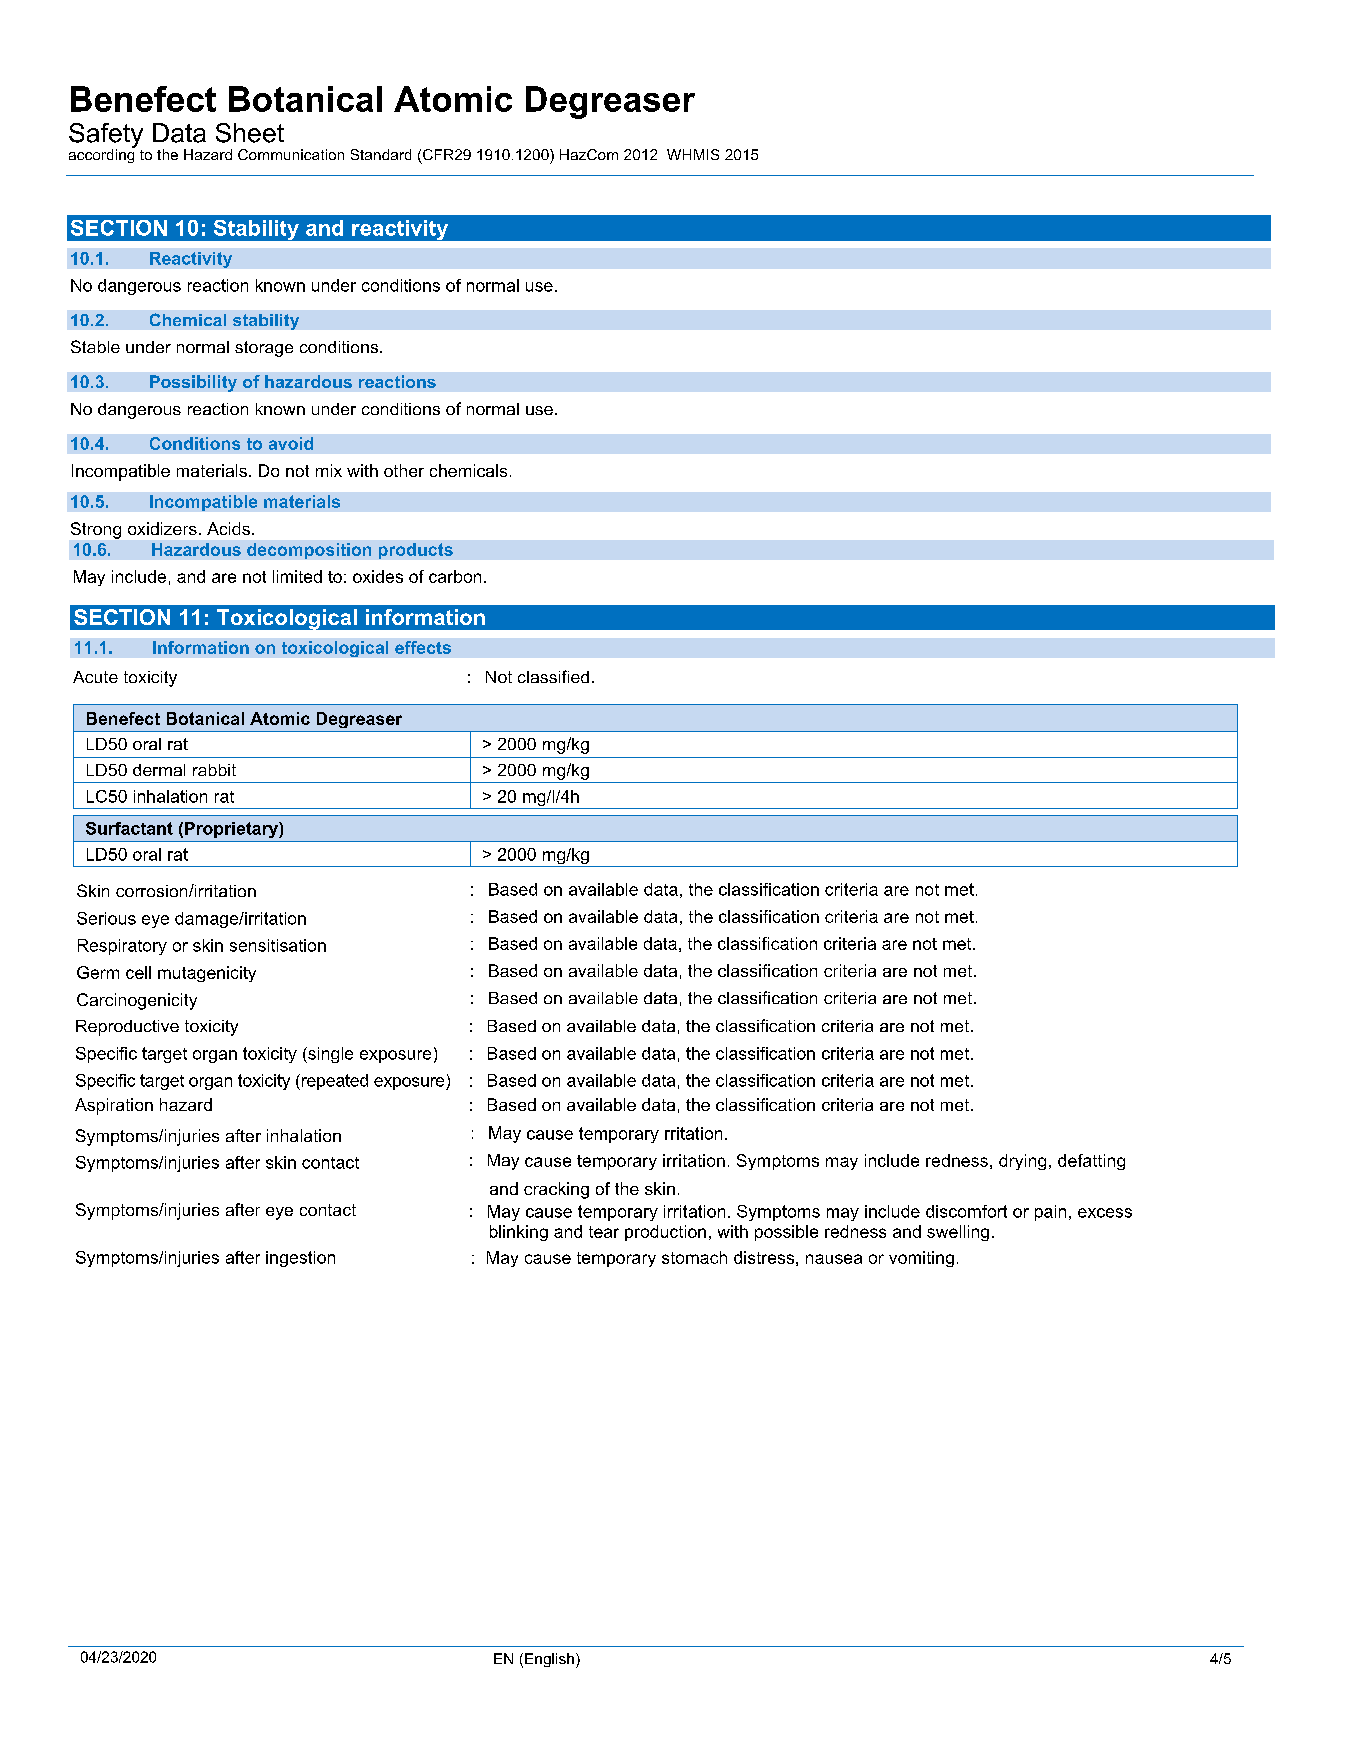  I want to click on Communication, so click(291, 154).
